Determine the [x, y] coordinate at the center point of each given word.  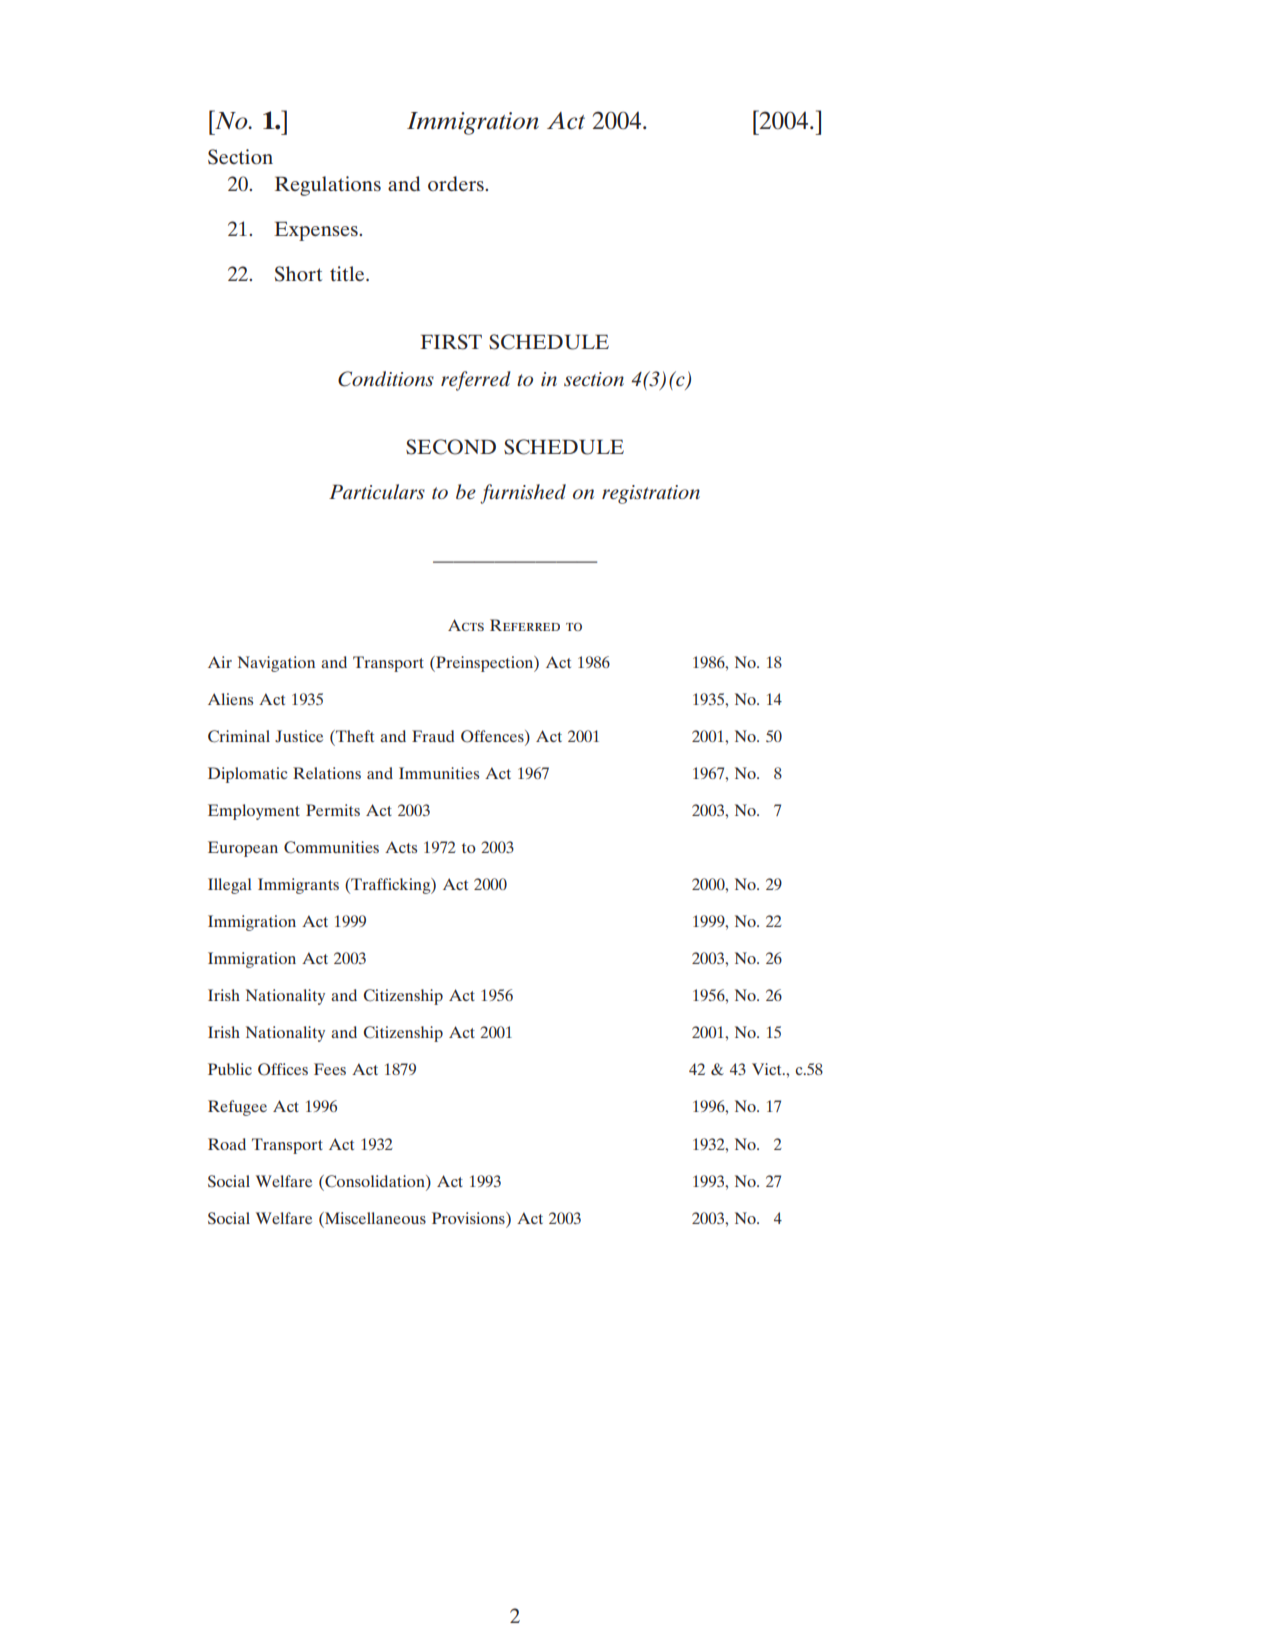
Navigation [276, 664]
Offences [493, 737]
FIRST [451, 342]
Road [227, 1144]
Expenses [317, 231]
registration [651, 494]
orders [457, 183]
